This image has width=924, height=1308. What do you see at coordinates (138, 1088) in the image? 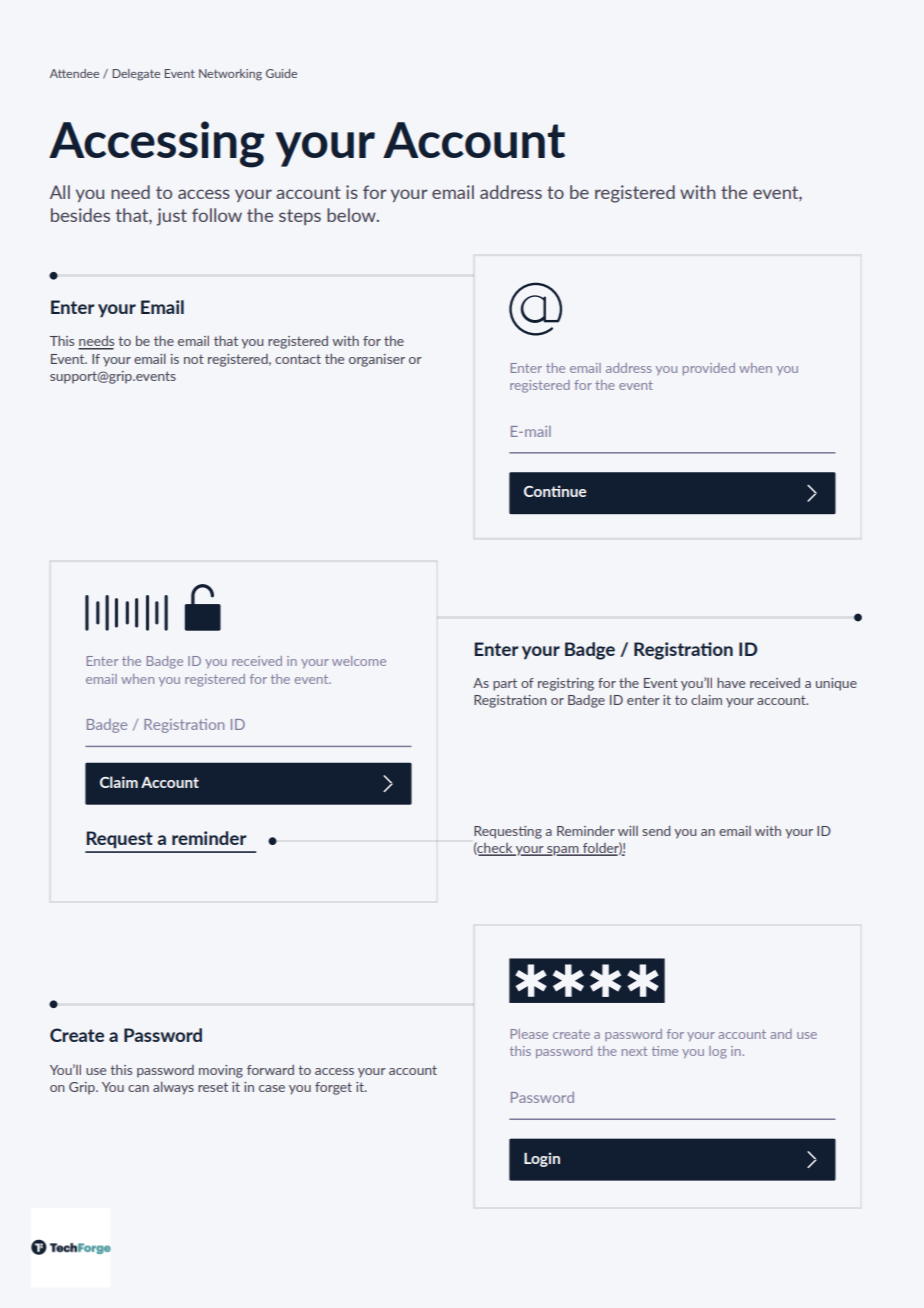
I see `can` at bounding box center [138, 1088].
